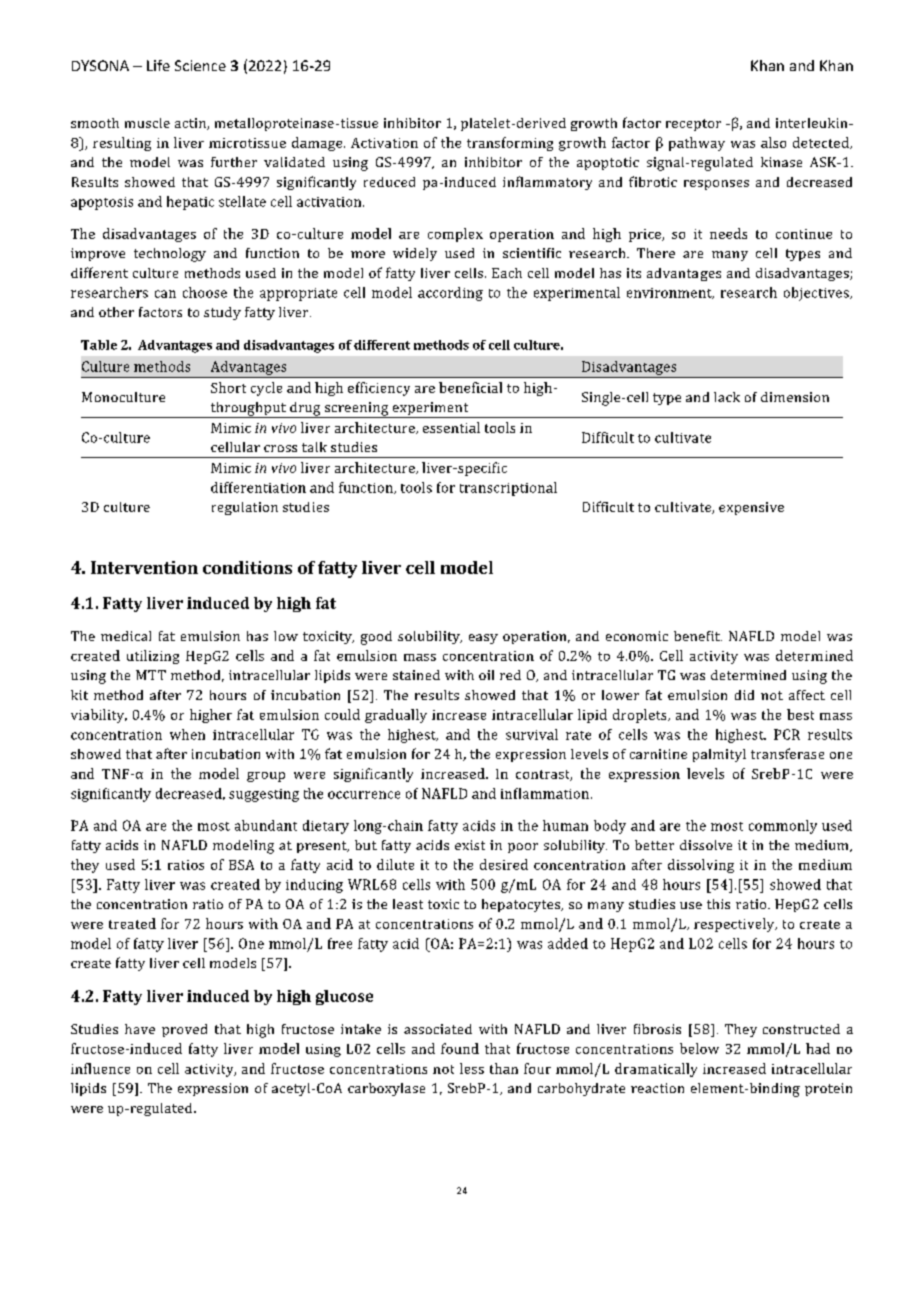 This screenshot has width=924, height=1308. I want to click on transforming, so click(510, 144).
